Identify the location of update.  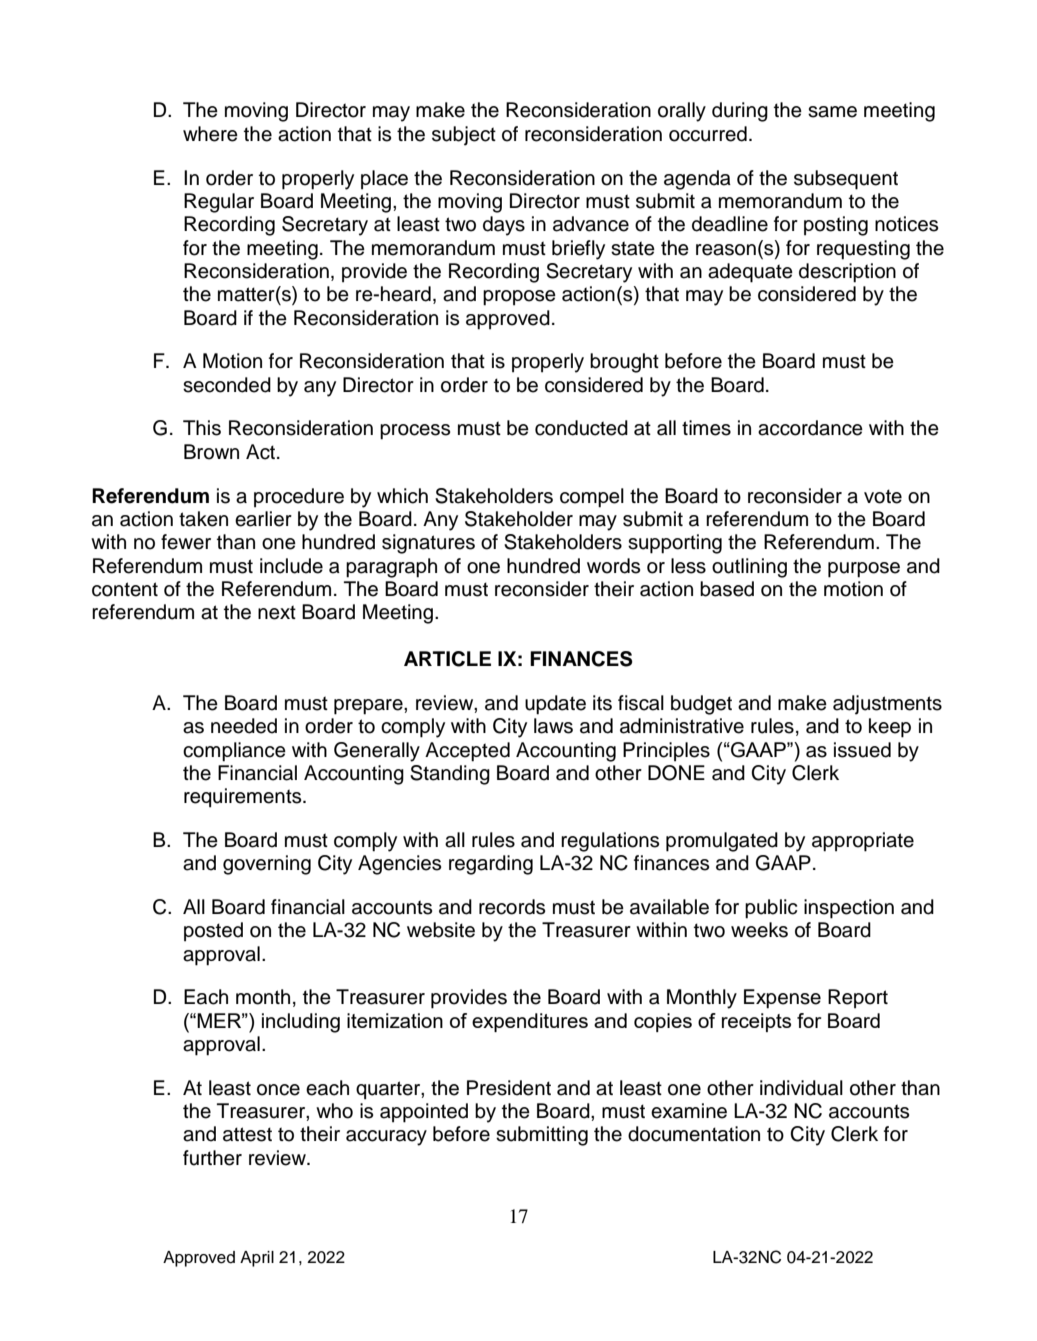
(555, 705).
